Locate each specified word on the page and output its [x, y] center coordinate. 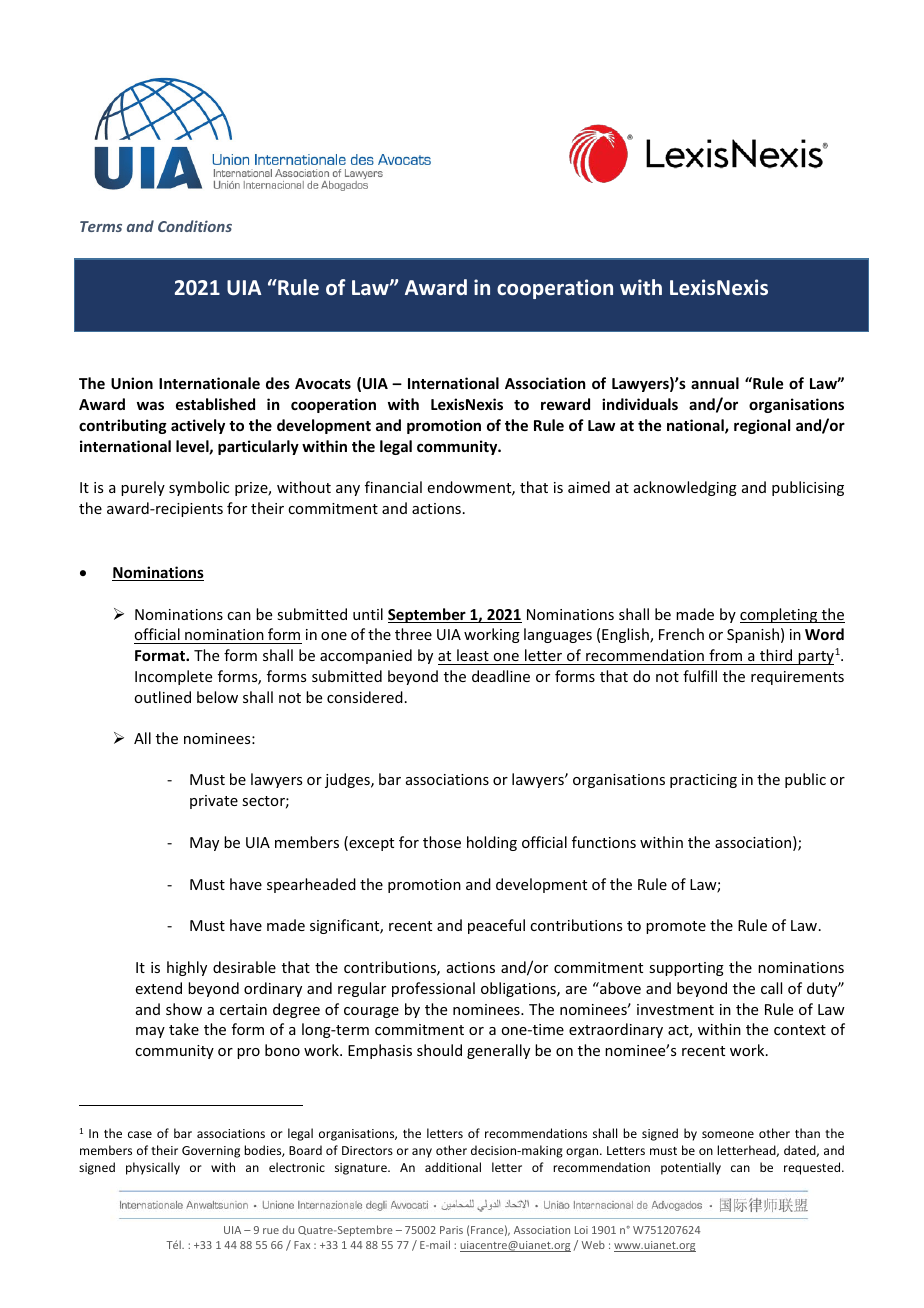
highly [187, 968]
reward [565, 404]
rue [271, 1231]
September [428, 615]
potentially [691, 1168]
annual [715, 383]
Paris [451, 1230]
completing [780, 615]
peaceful [496, 926]
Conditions [195, 226]
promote [676, 927]
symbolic [199, 488]
